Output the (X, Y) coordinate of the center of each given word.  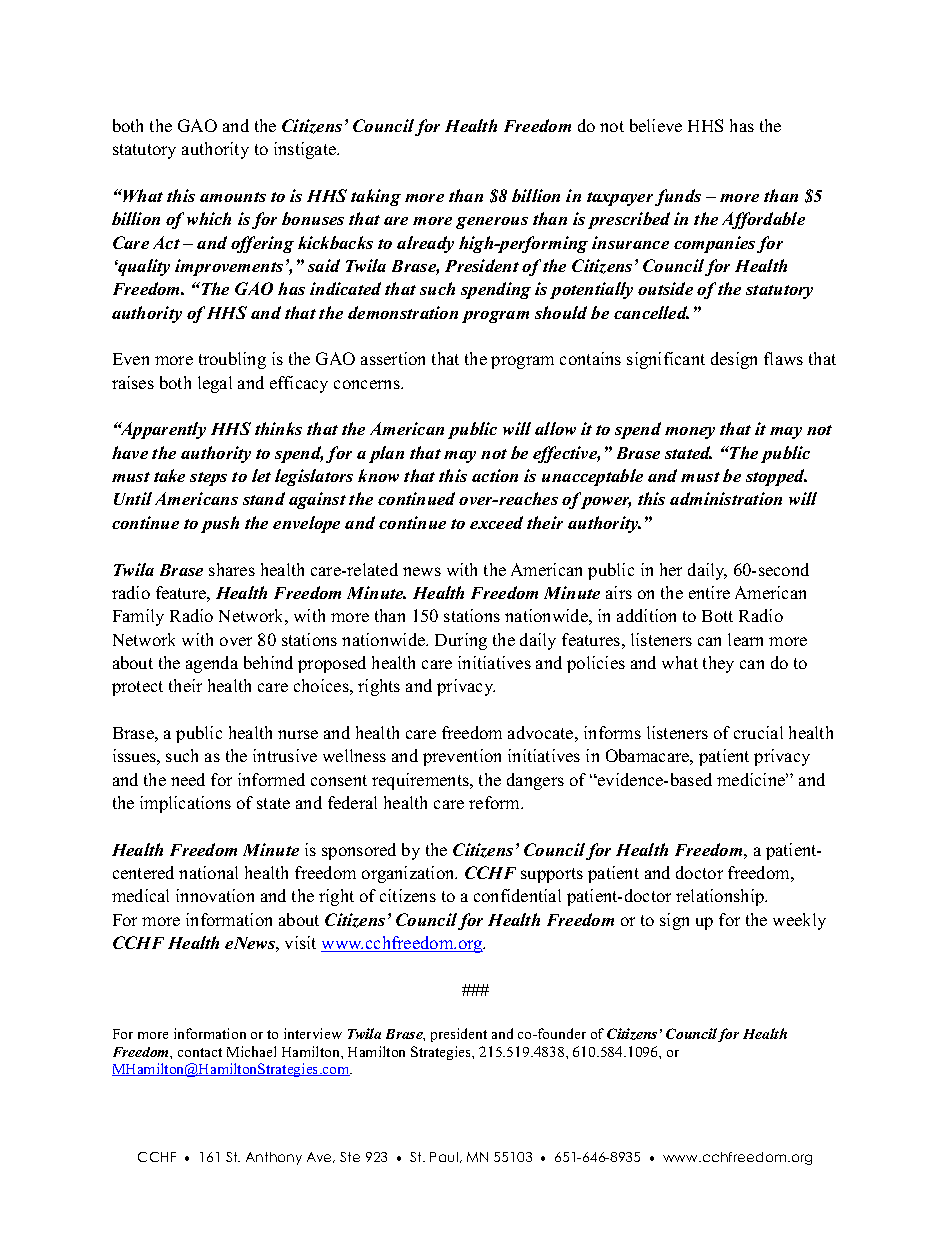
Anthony (274, 1158)
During (461, 641)
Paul (445, 1157)
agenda (212, 664)
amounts (233, 197)
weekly (799, 921)
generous (492, 223)
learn (745, 639)
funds (678, 197)
